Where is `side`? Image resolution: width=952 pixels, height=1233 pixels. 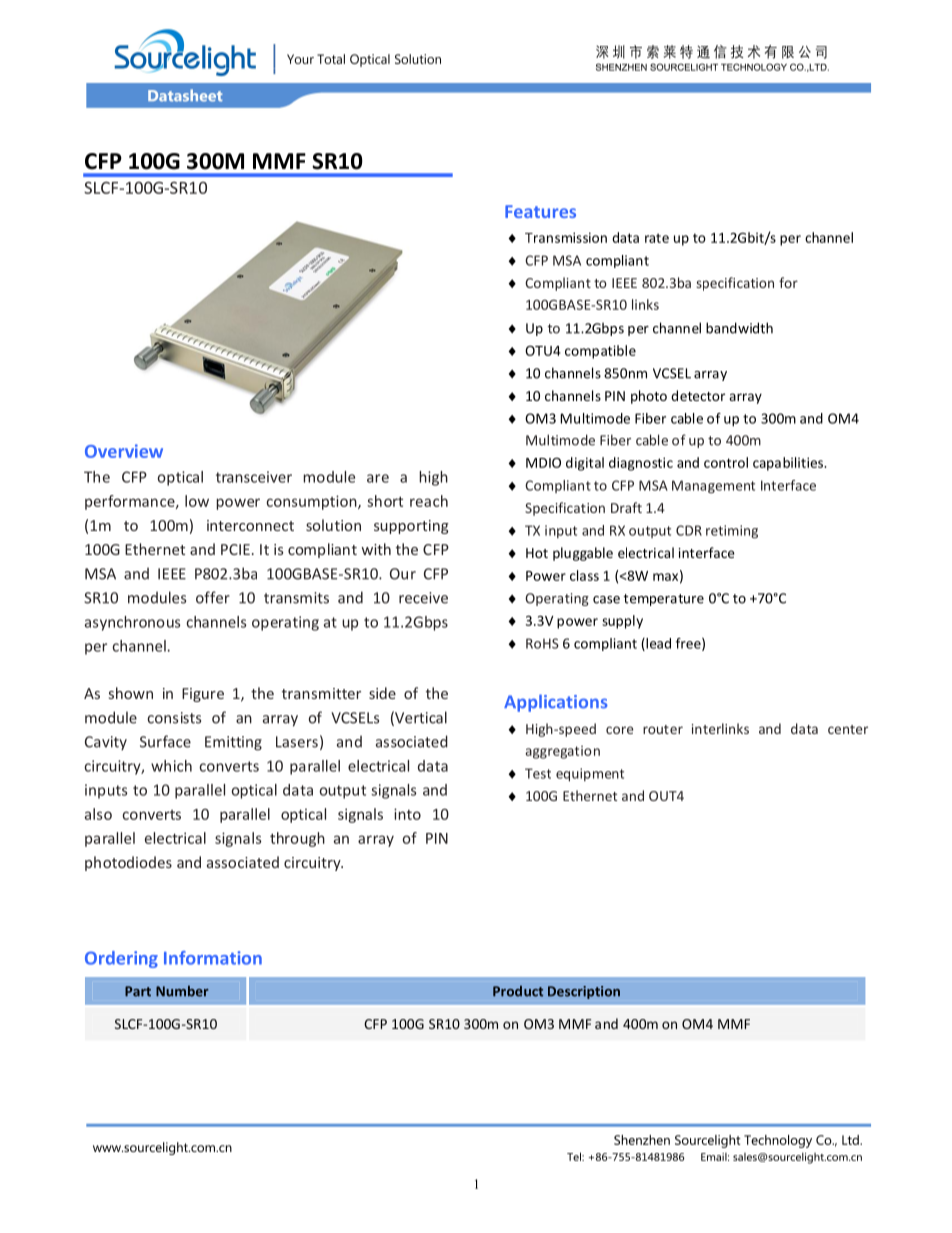 side is located at coordinates (382, 693).
